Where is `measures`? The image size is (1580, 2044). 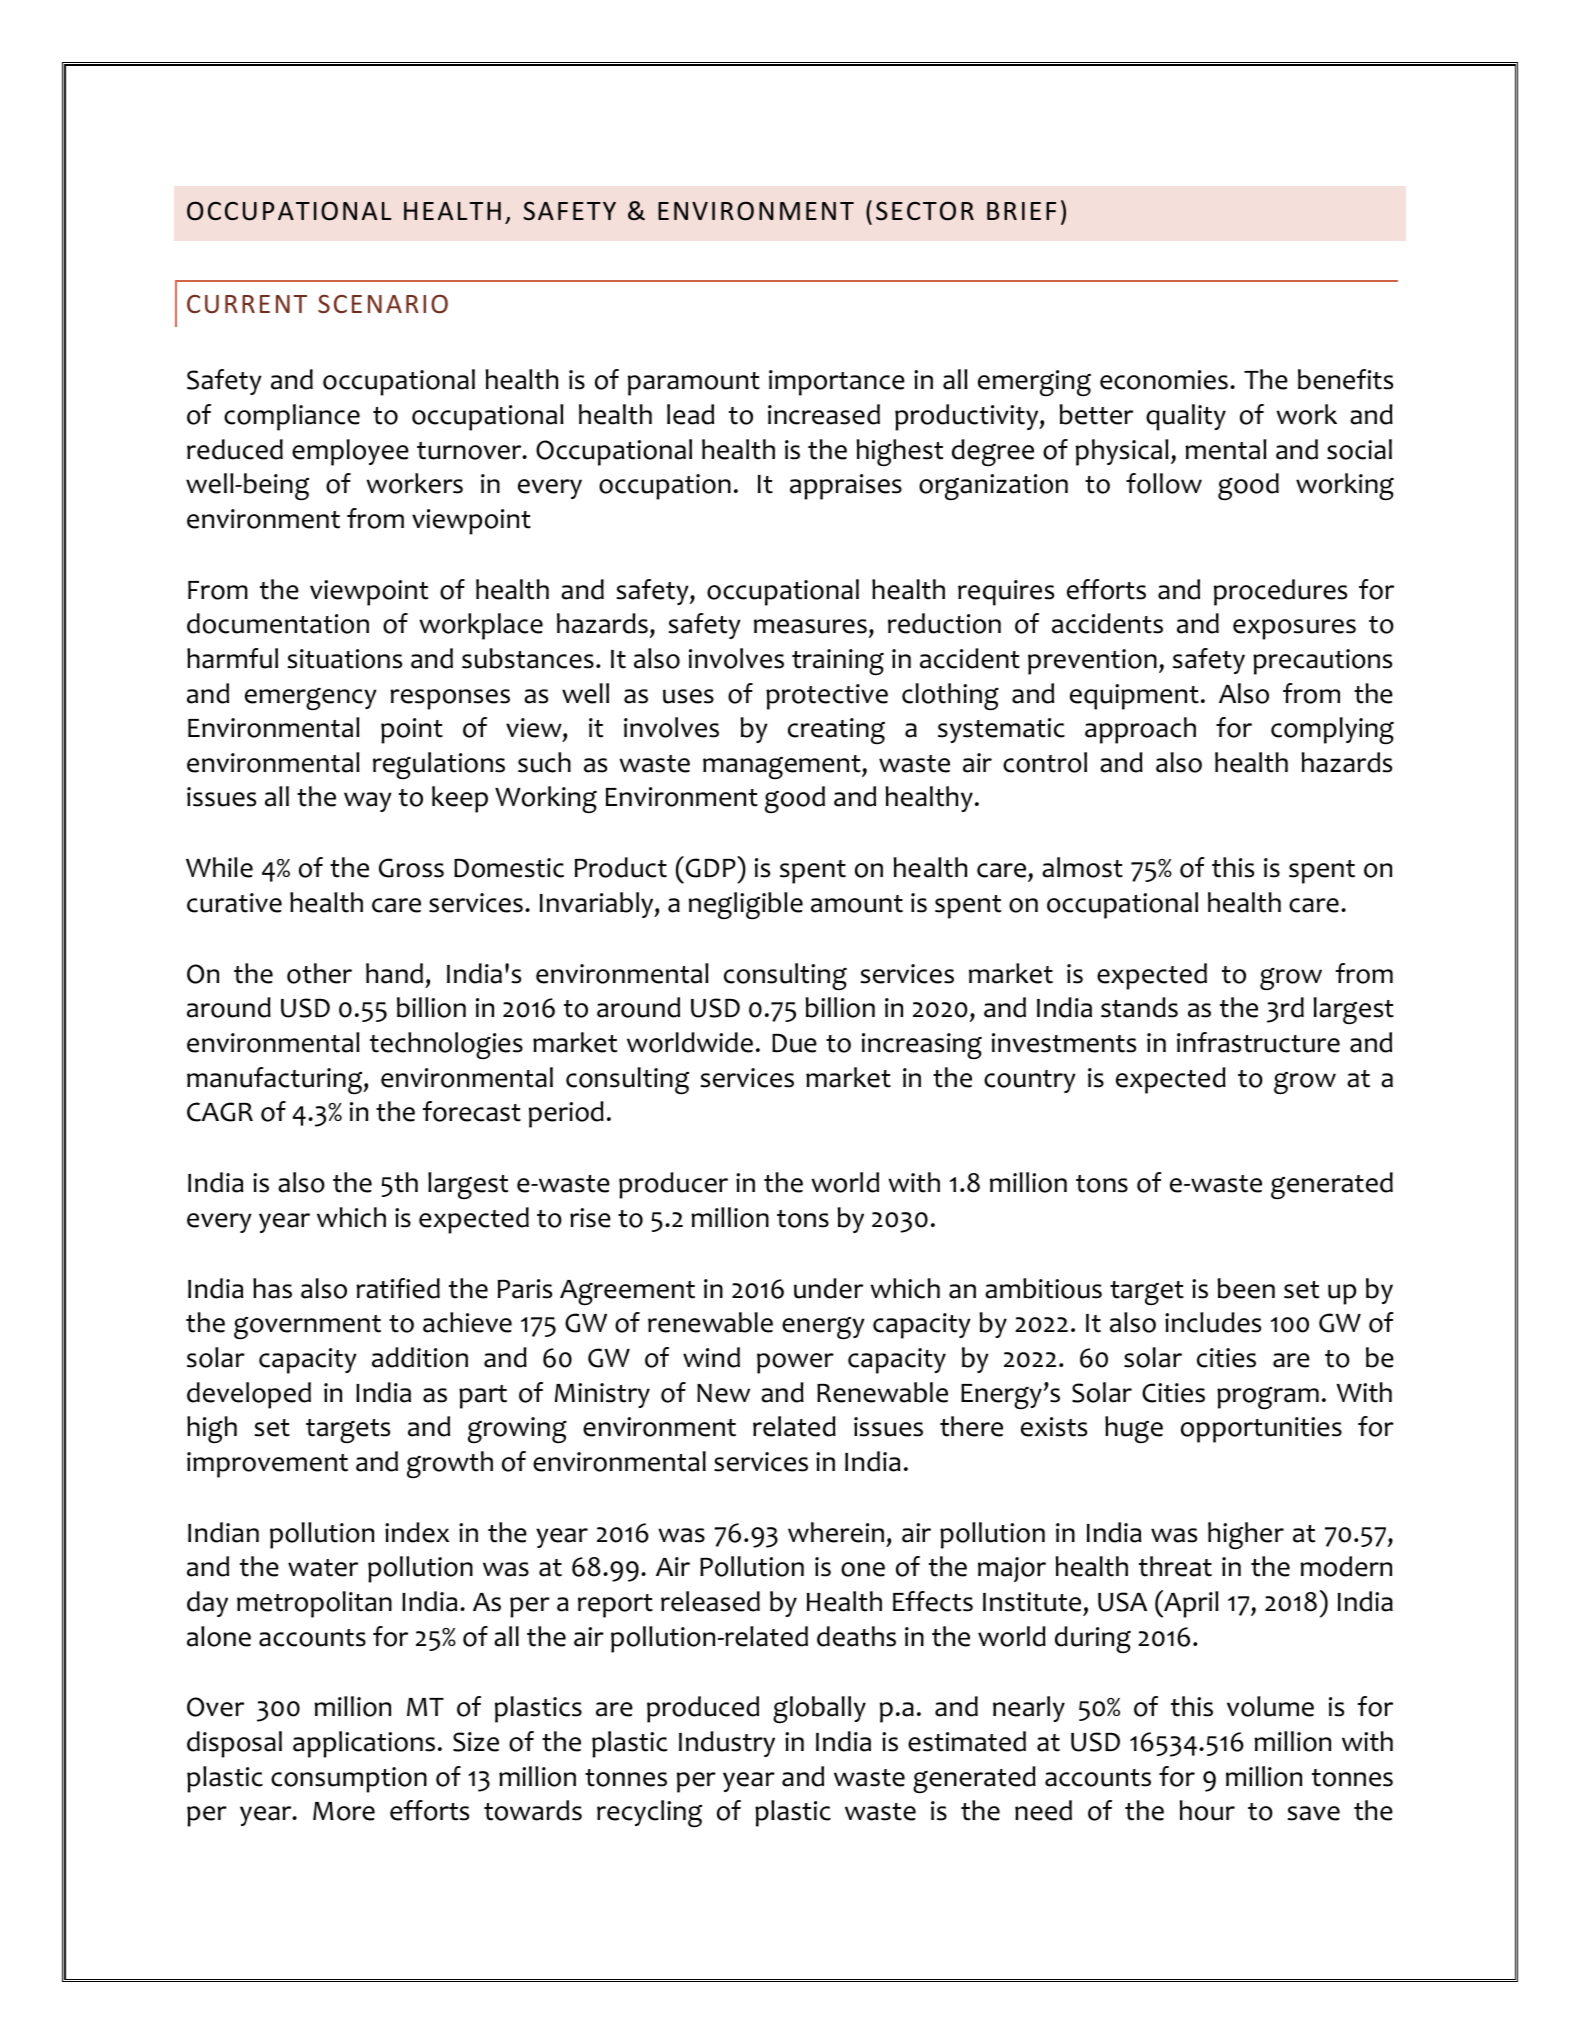 measures is located at coordinates (810, 626).
